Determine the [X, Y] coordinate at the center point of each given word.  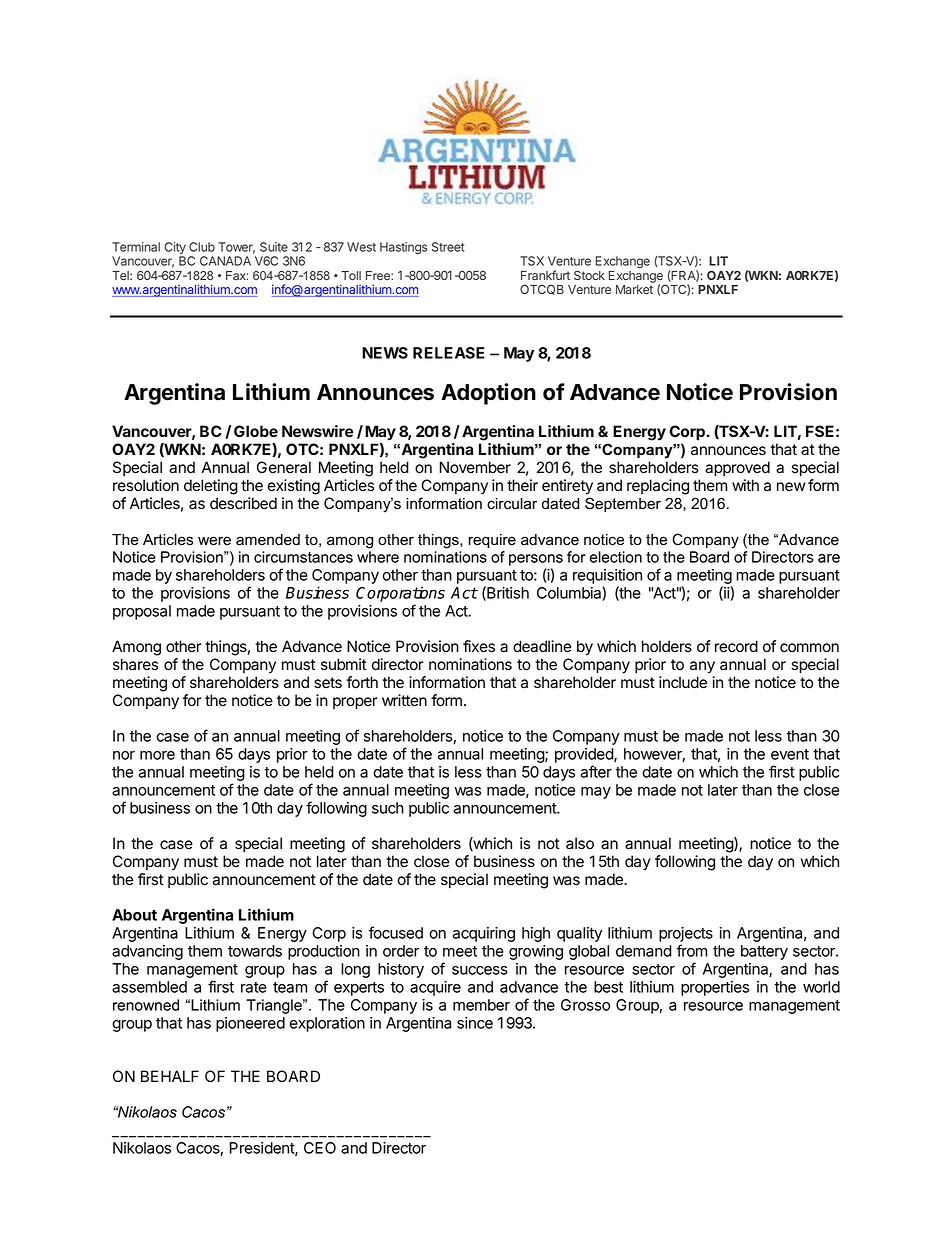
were [214, 541]
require [492, 541]
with [745, 485]
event [790, 754]
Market [634, 289]
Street [448, 247]
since [475, 1023]
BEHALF [170, 1076]
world [821, 987]
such [388, 808]
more [157, 755]
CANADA [225, 261]
